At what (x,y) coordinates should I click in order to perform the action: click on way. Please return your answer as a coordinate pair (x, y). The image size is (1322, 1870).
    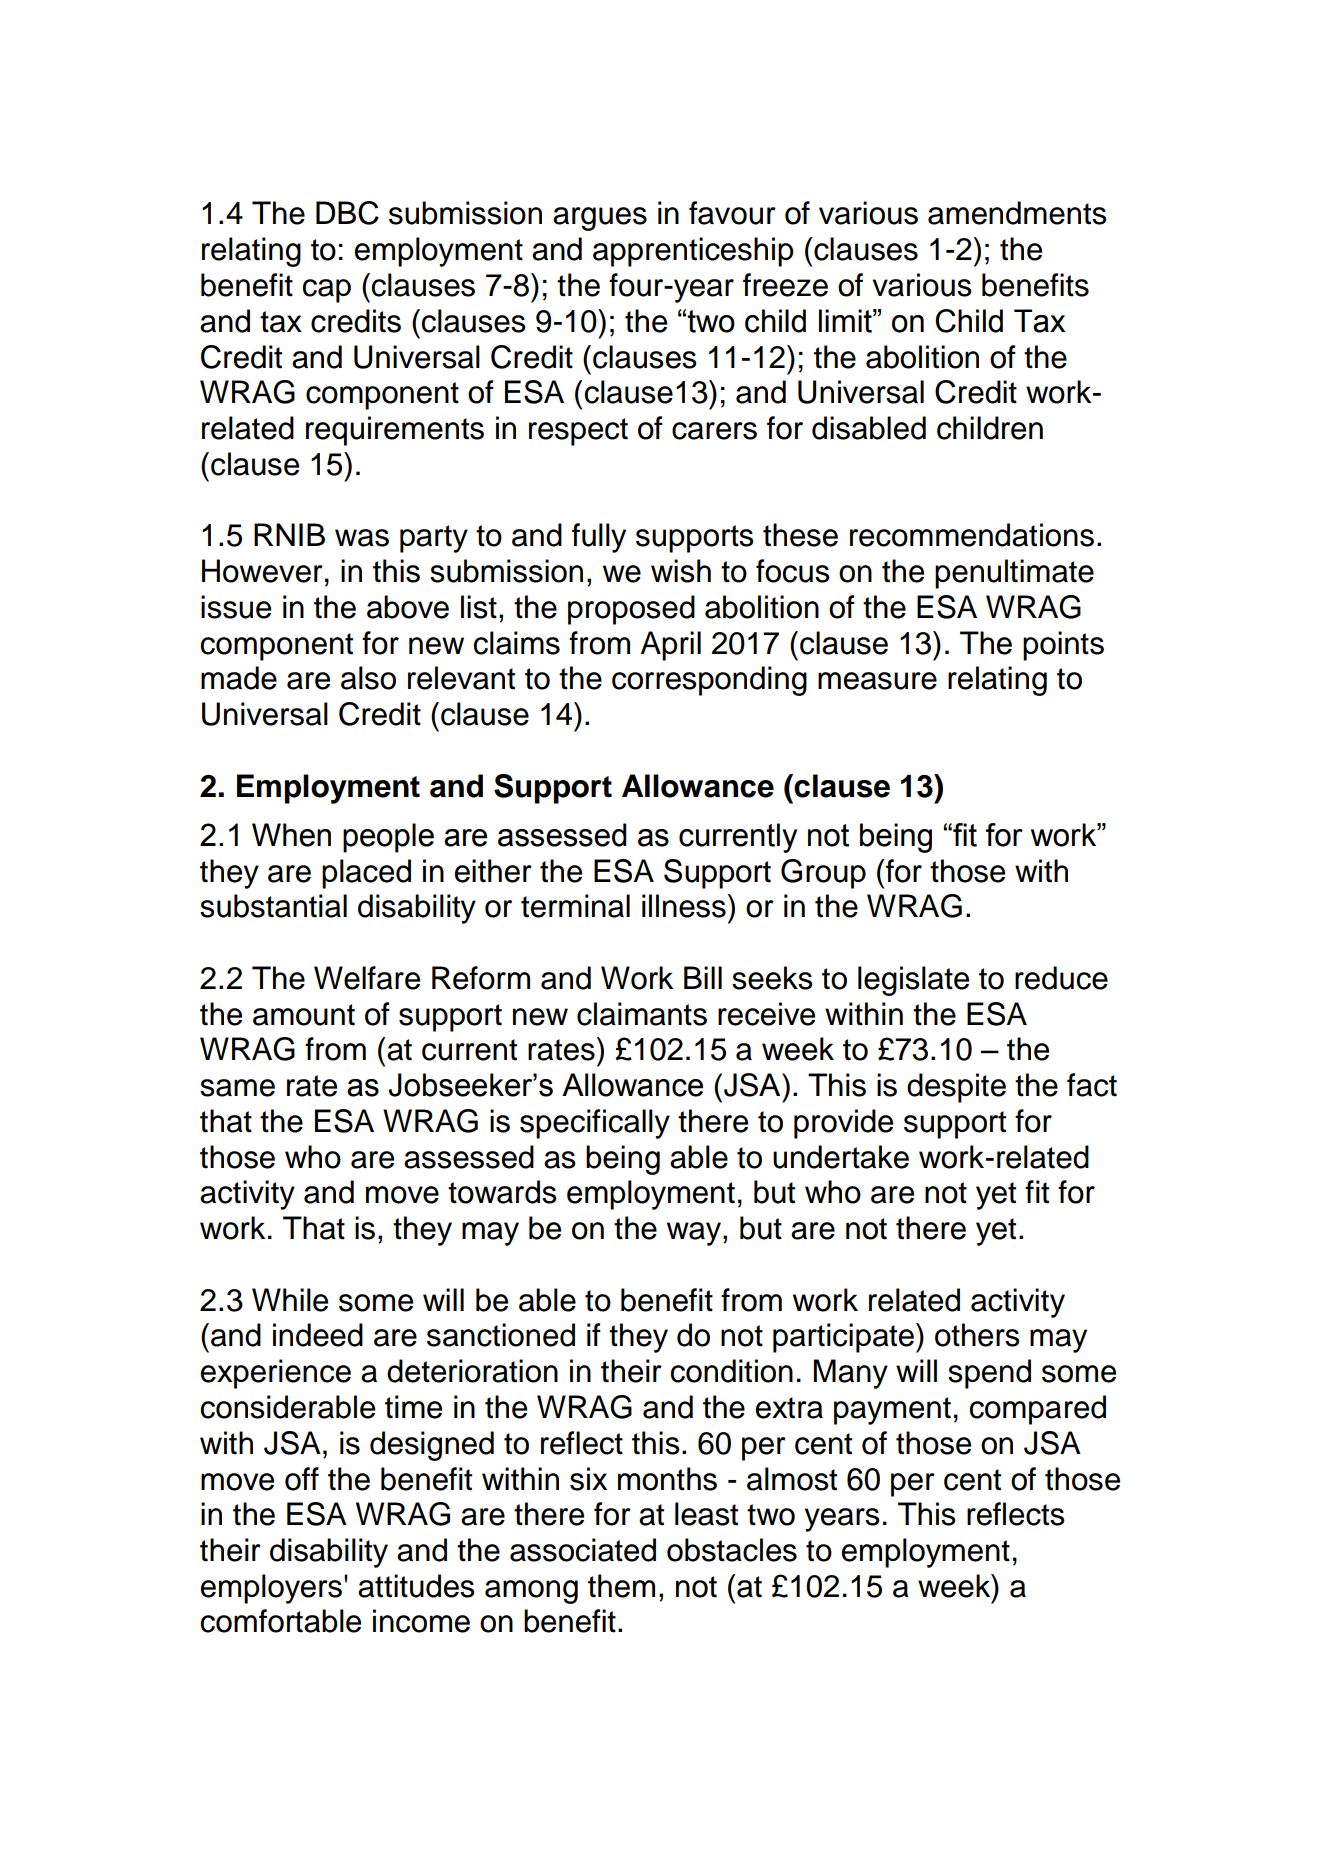
    Looking at the image, I should click on (695, 1234).
